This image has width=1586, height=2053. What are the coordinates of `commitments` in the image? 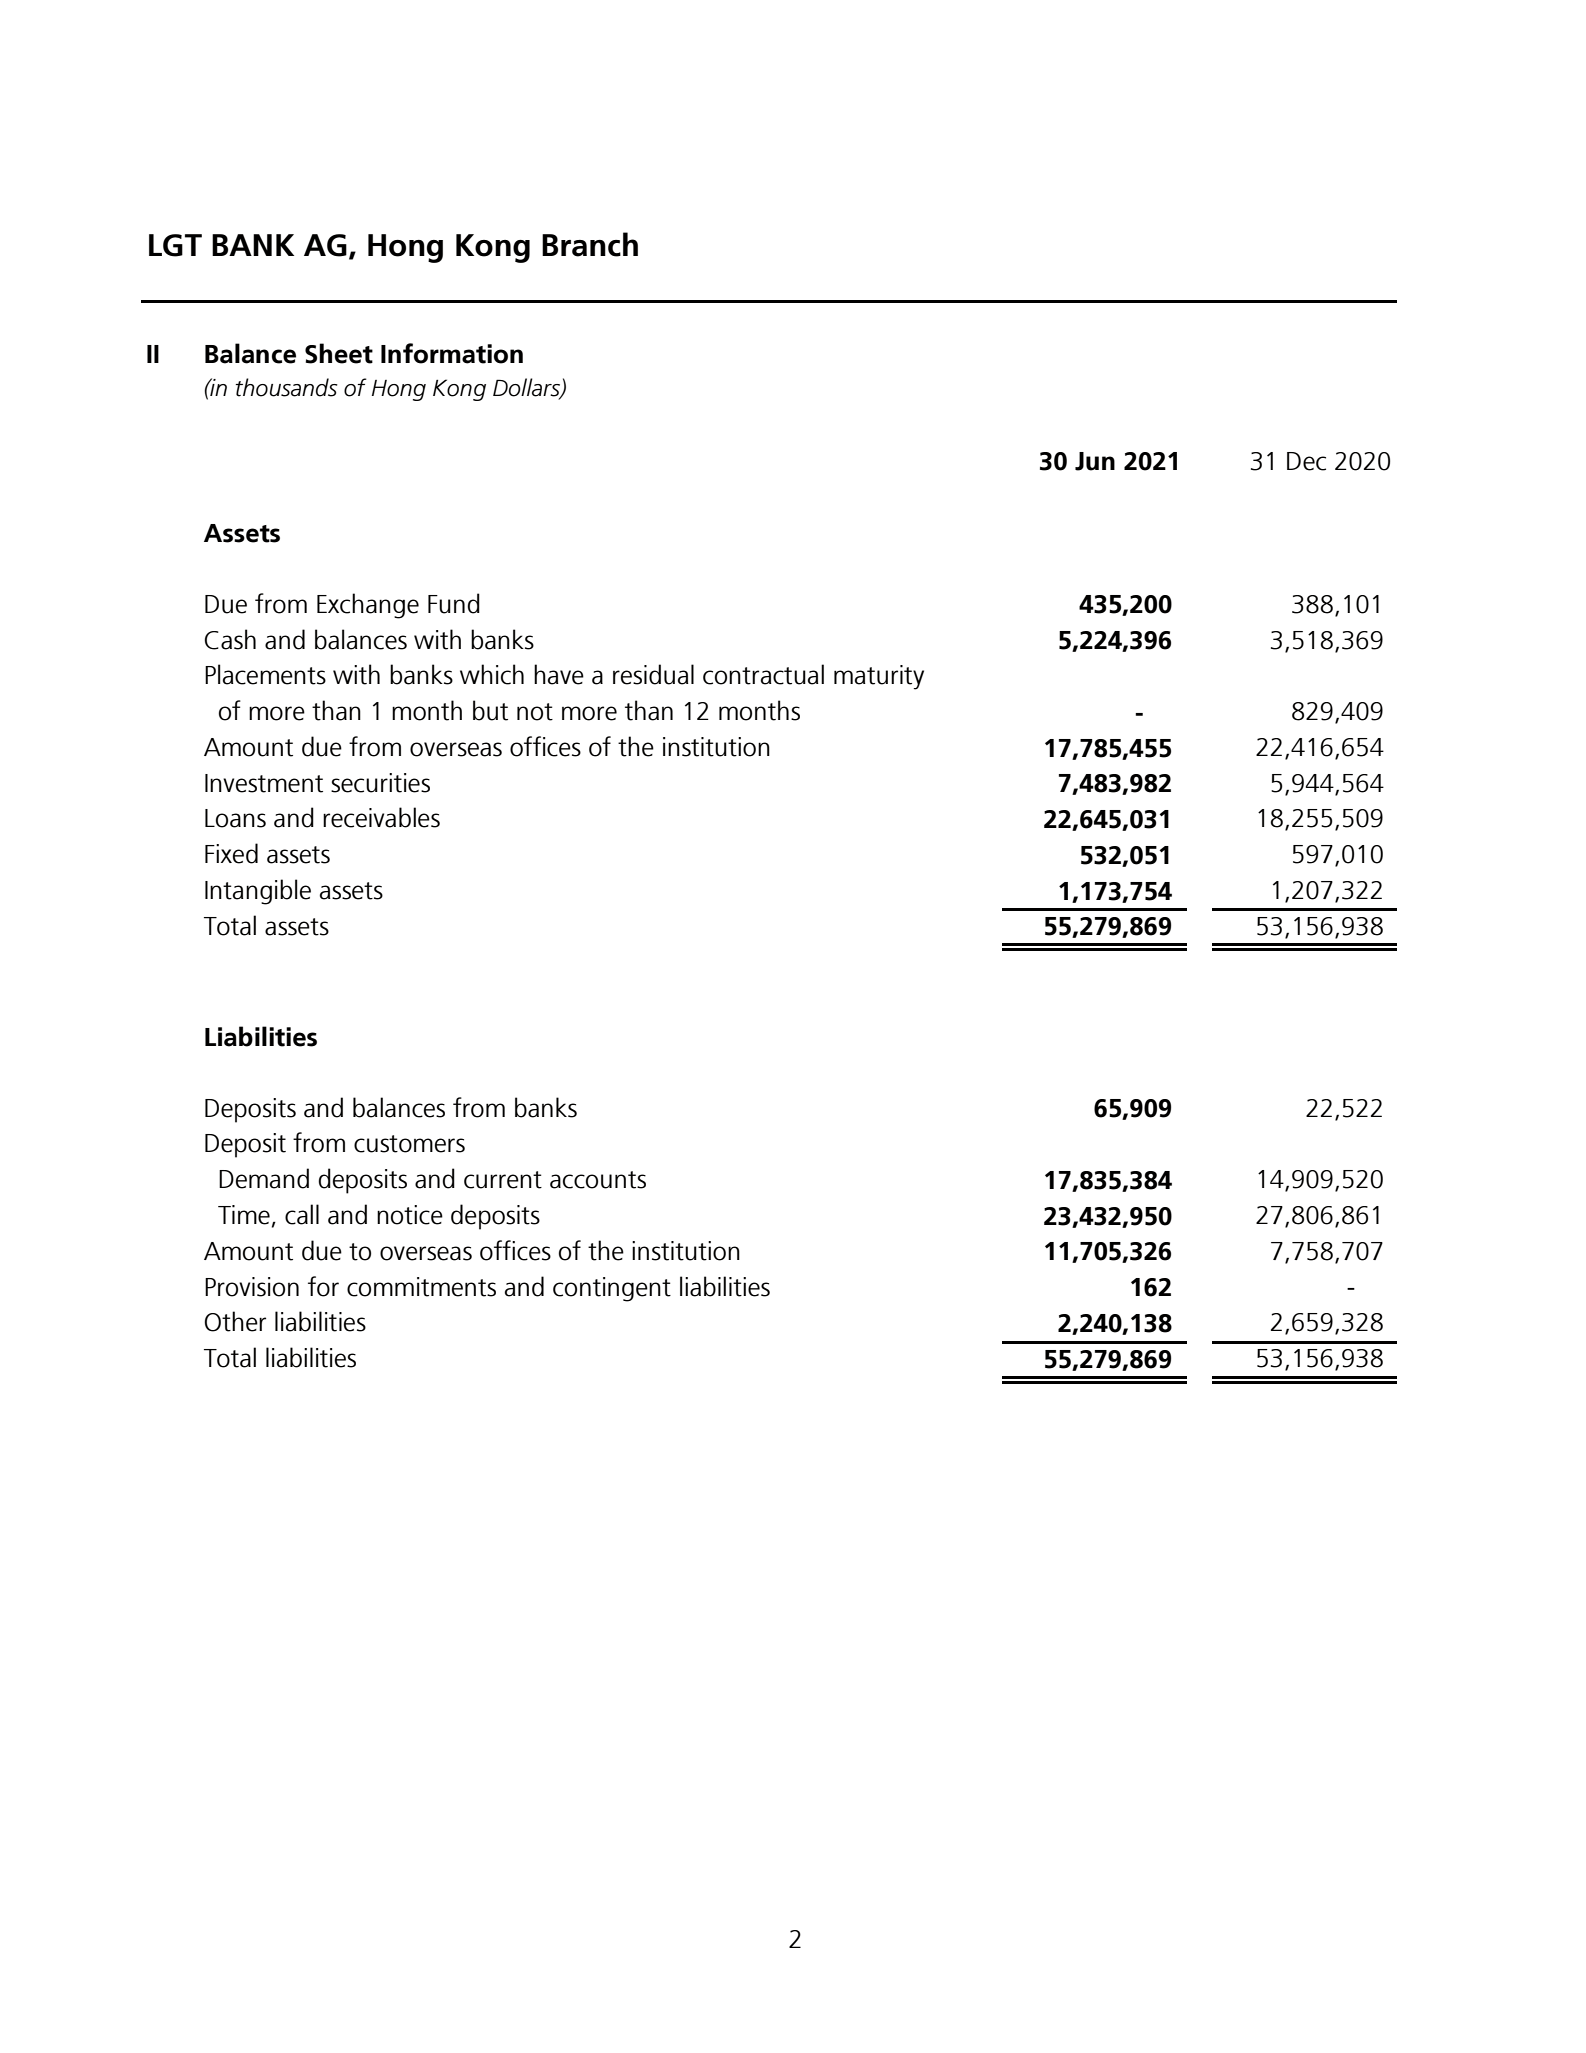 It's located at (421, 1287).
